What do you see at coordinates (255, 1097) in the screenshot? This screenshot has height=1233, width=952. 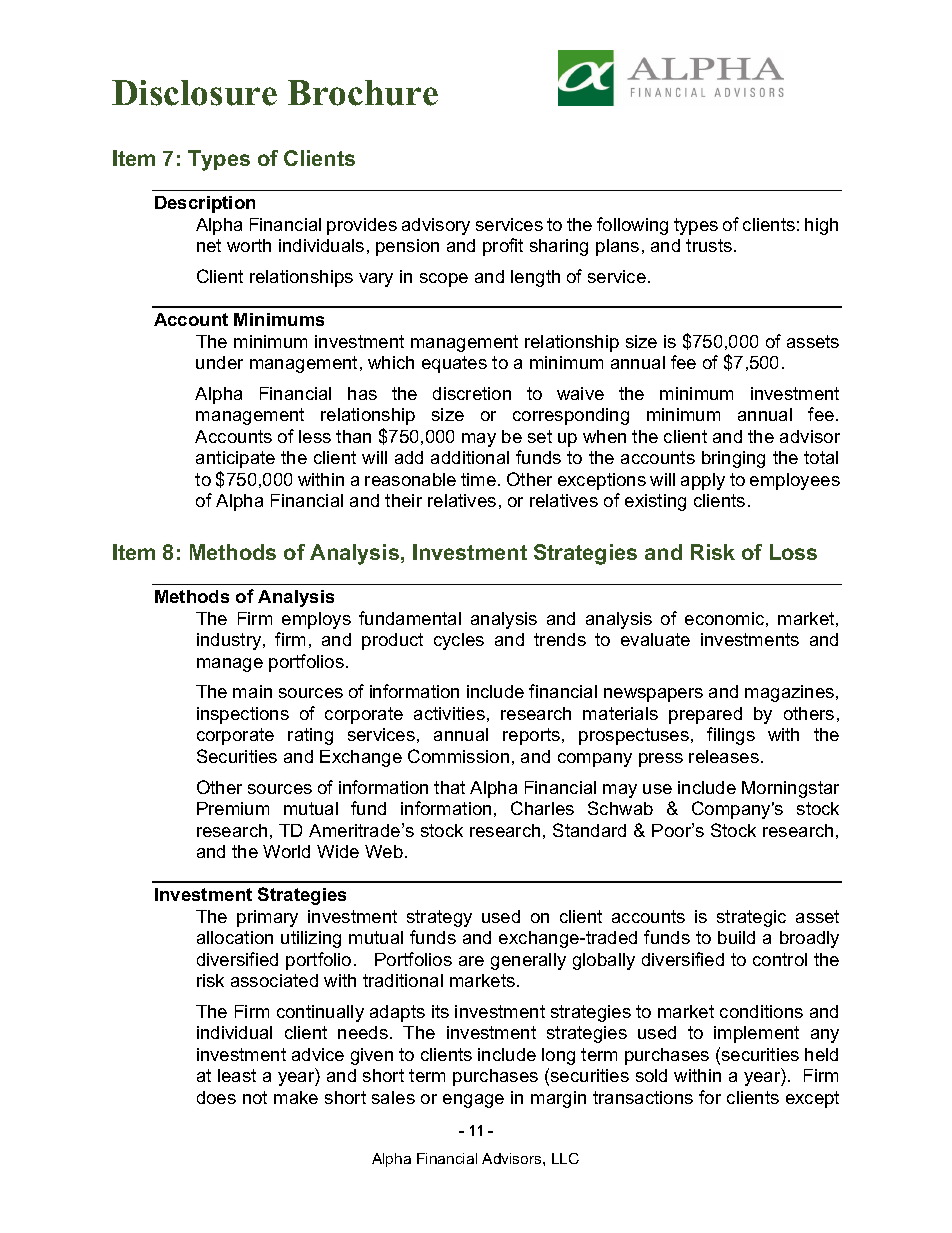 I see `not` at bounding box center [255, 1097].
